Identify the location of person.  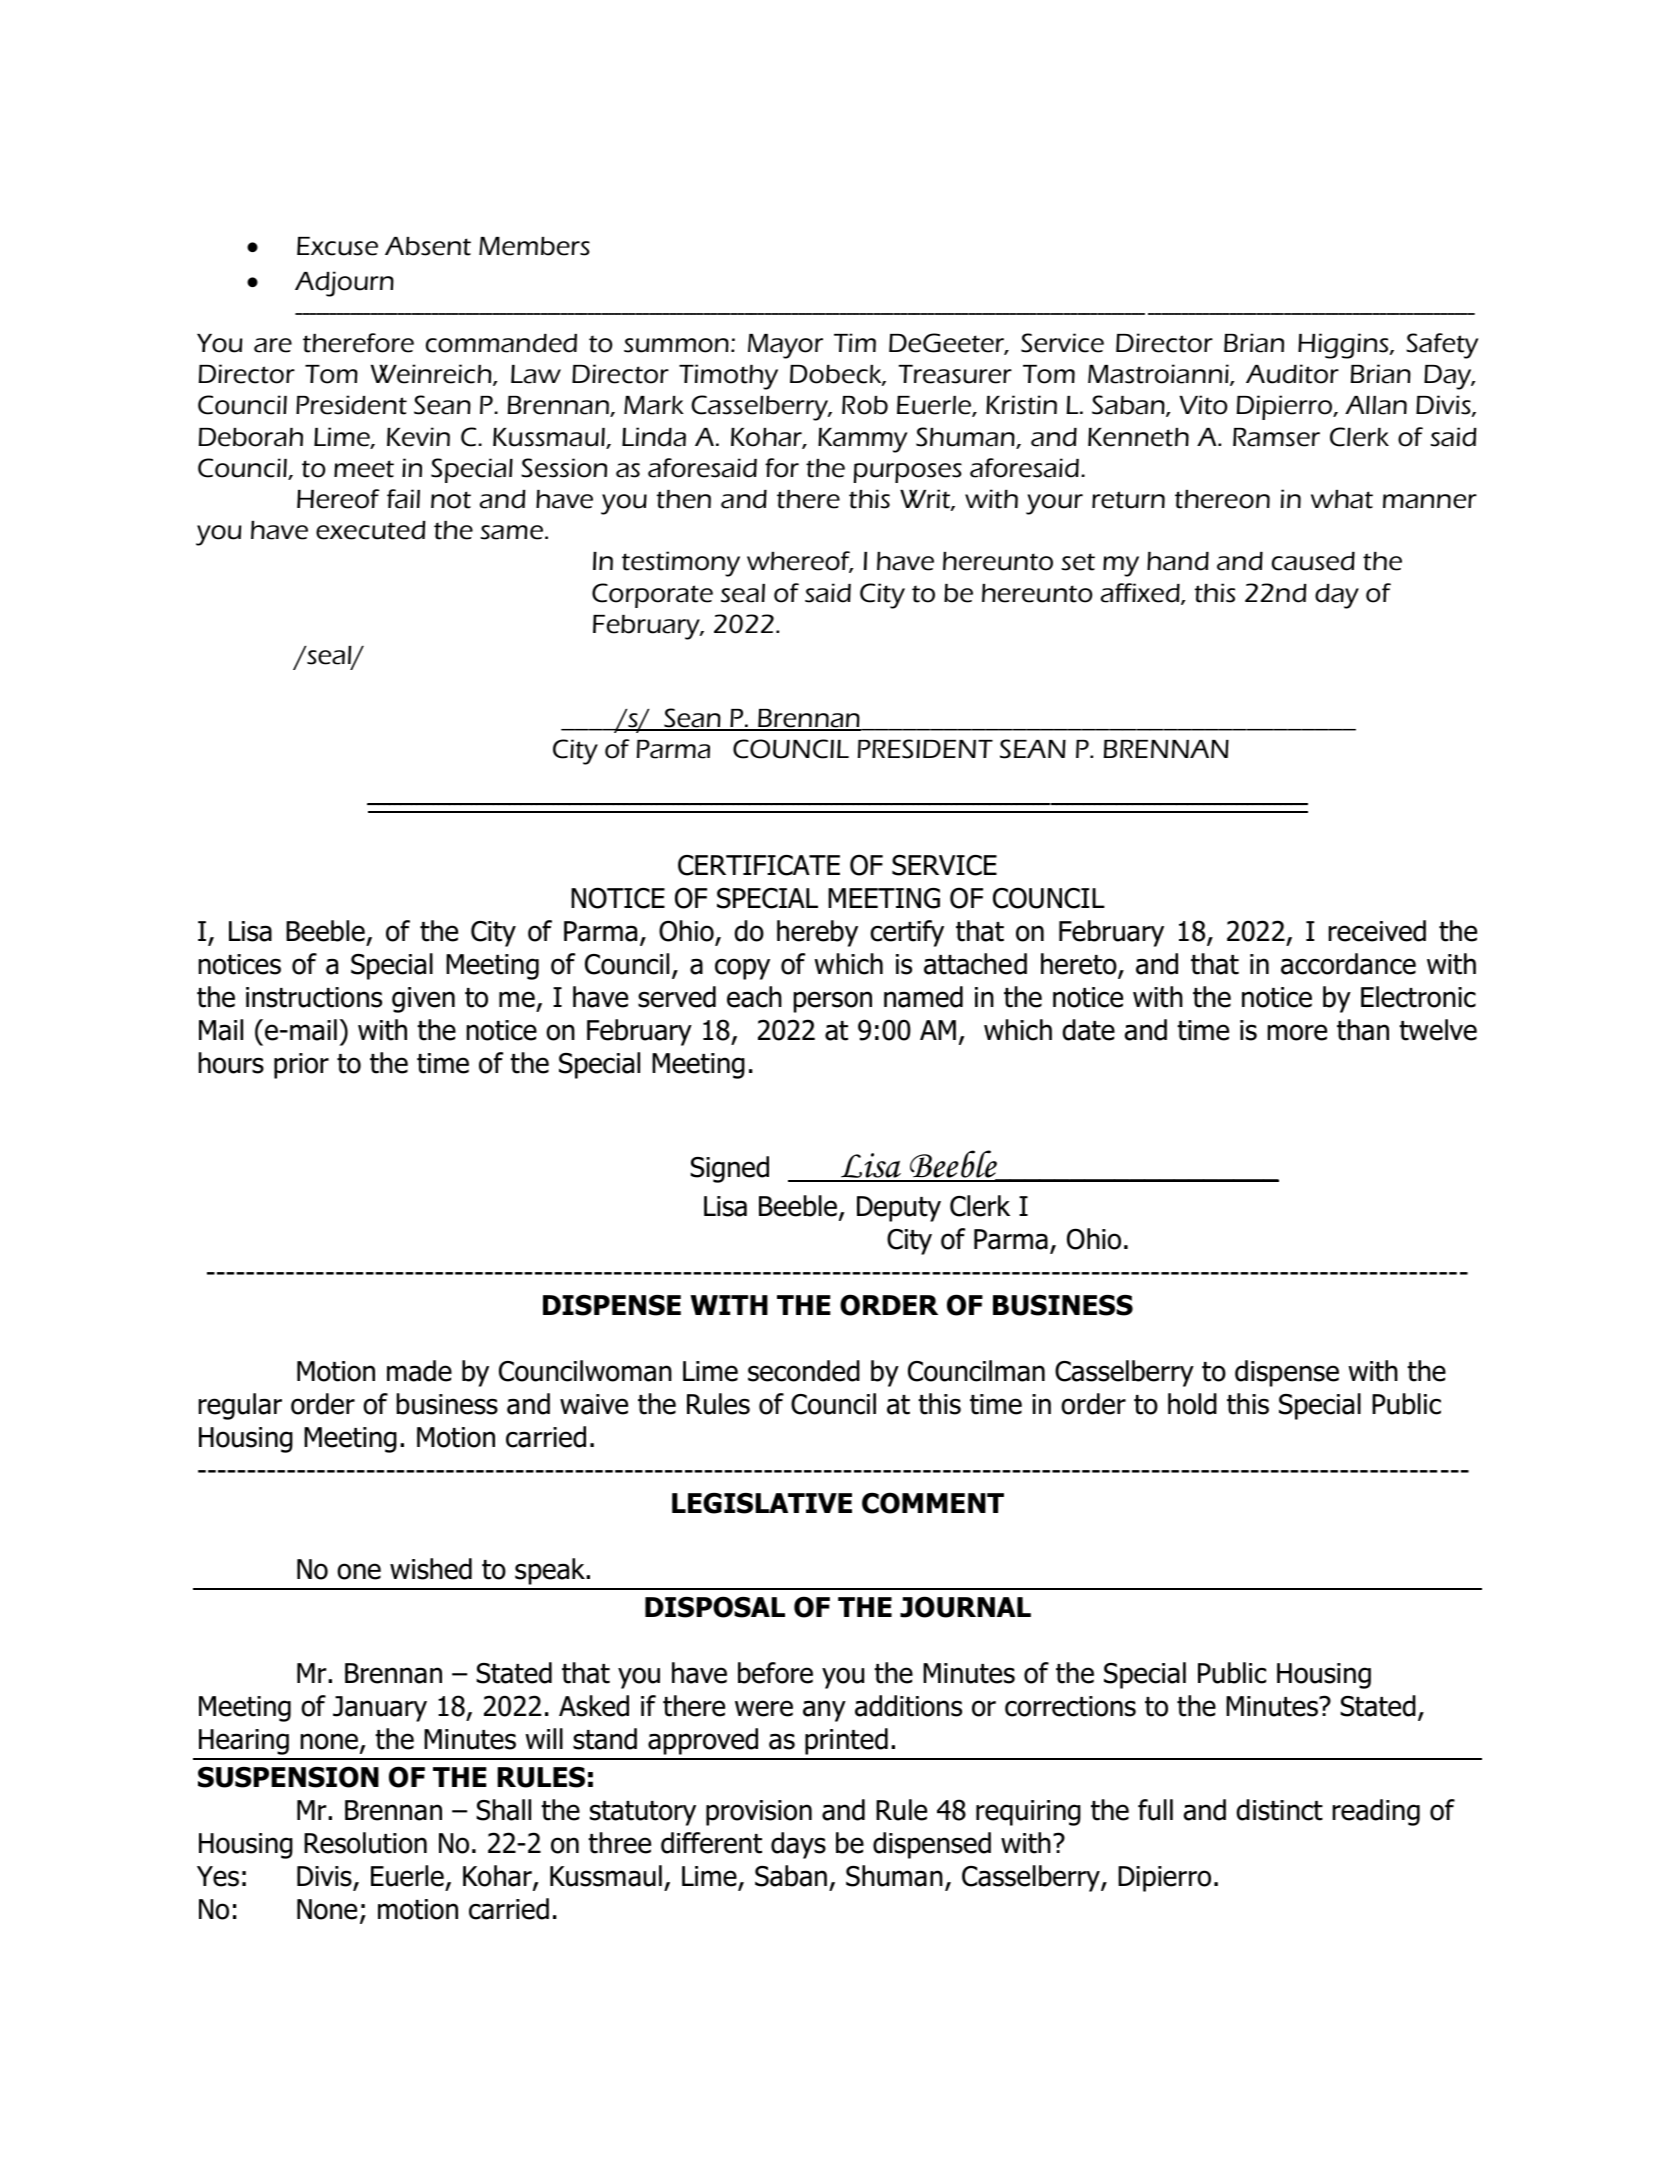
(833, 1002).
